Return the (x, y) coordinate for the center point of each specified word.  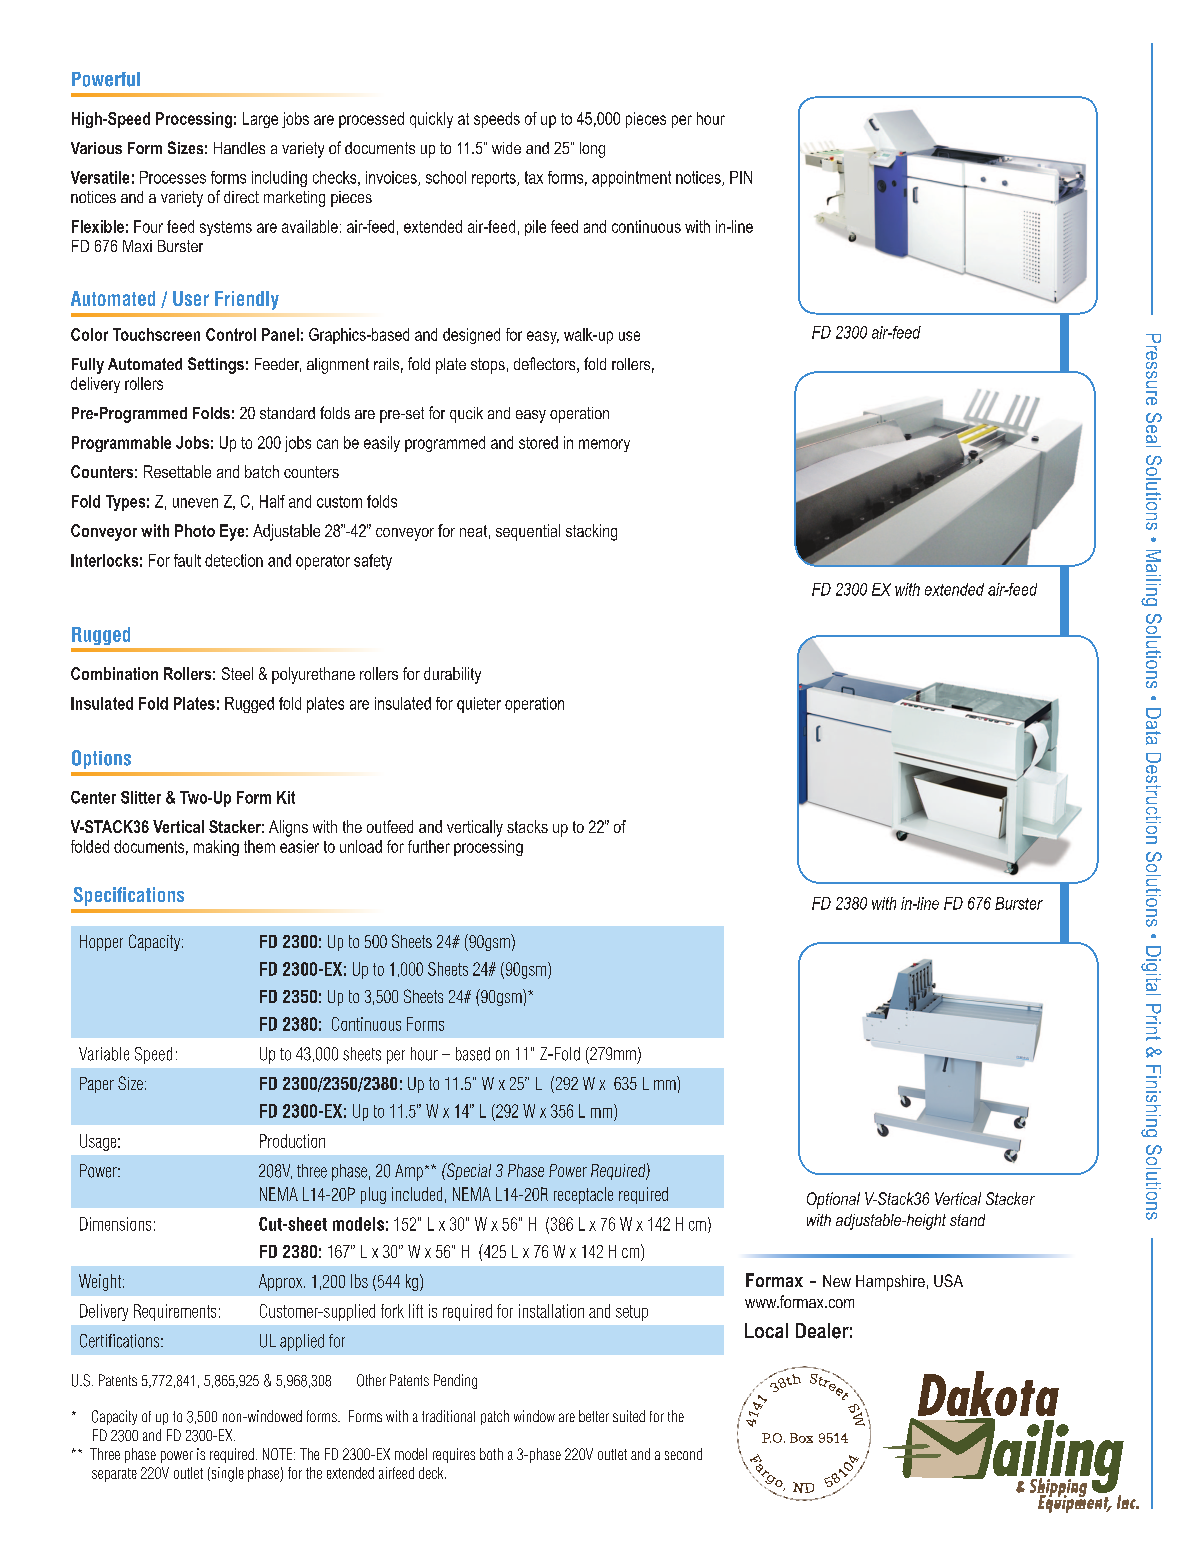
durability (452, 675)
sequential (528, 532)
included (417, 1194)
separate (114, 1475)
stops (488, 366)
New (837, 1281)
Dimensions (115, 1224)
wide (506, 148)
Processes (173, 177)
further (429, 846)
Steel (237, 673)
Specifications (129, 896)
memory (604, 445)
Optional (833, 1200)
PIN (741, 177)
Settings (216, 365)
